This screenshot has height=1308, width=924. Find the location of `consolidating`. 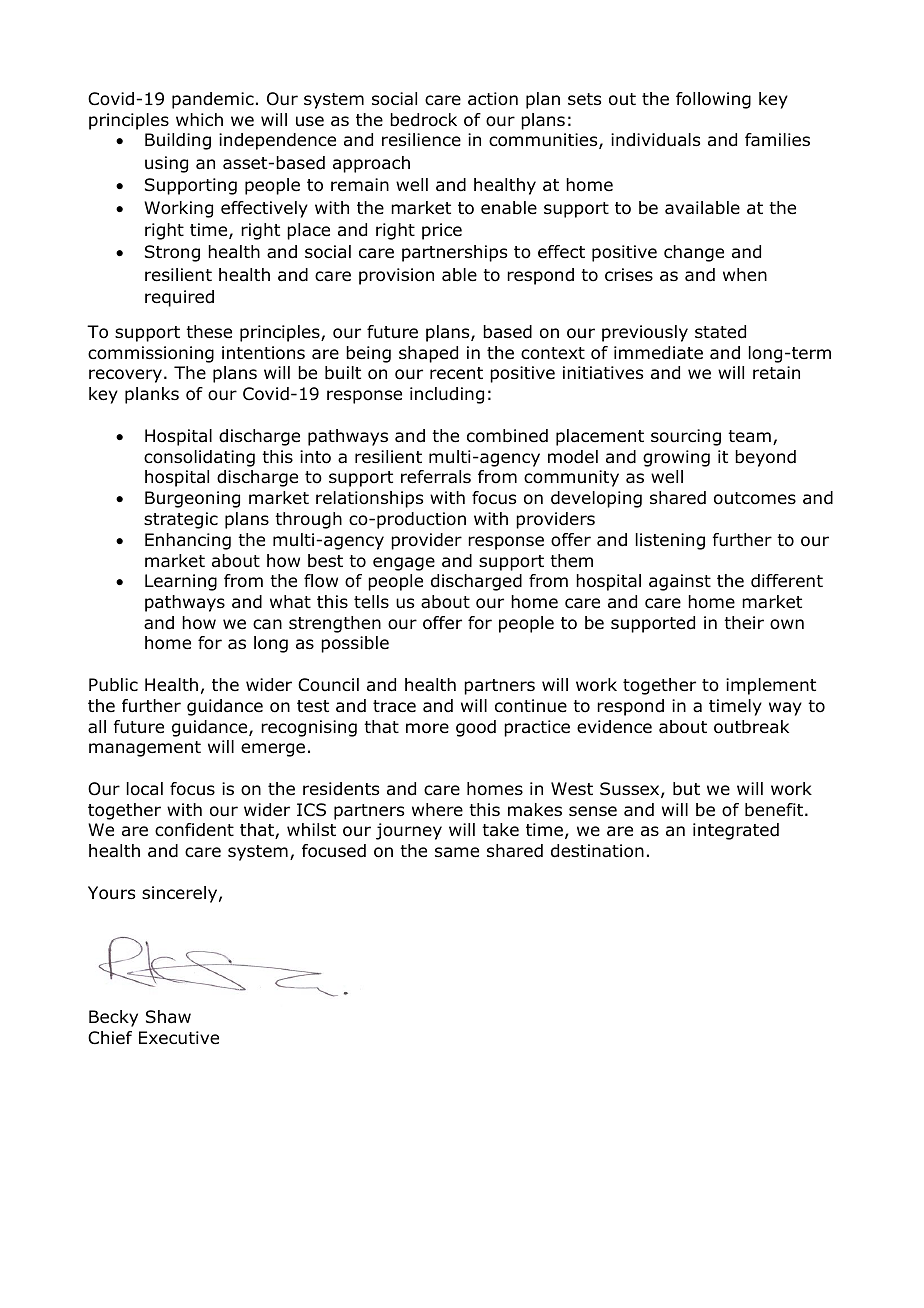

consolidating is located at coordinates (199, 458).
